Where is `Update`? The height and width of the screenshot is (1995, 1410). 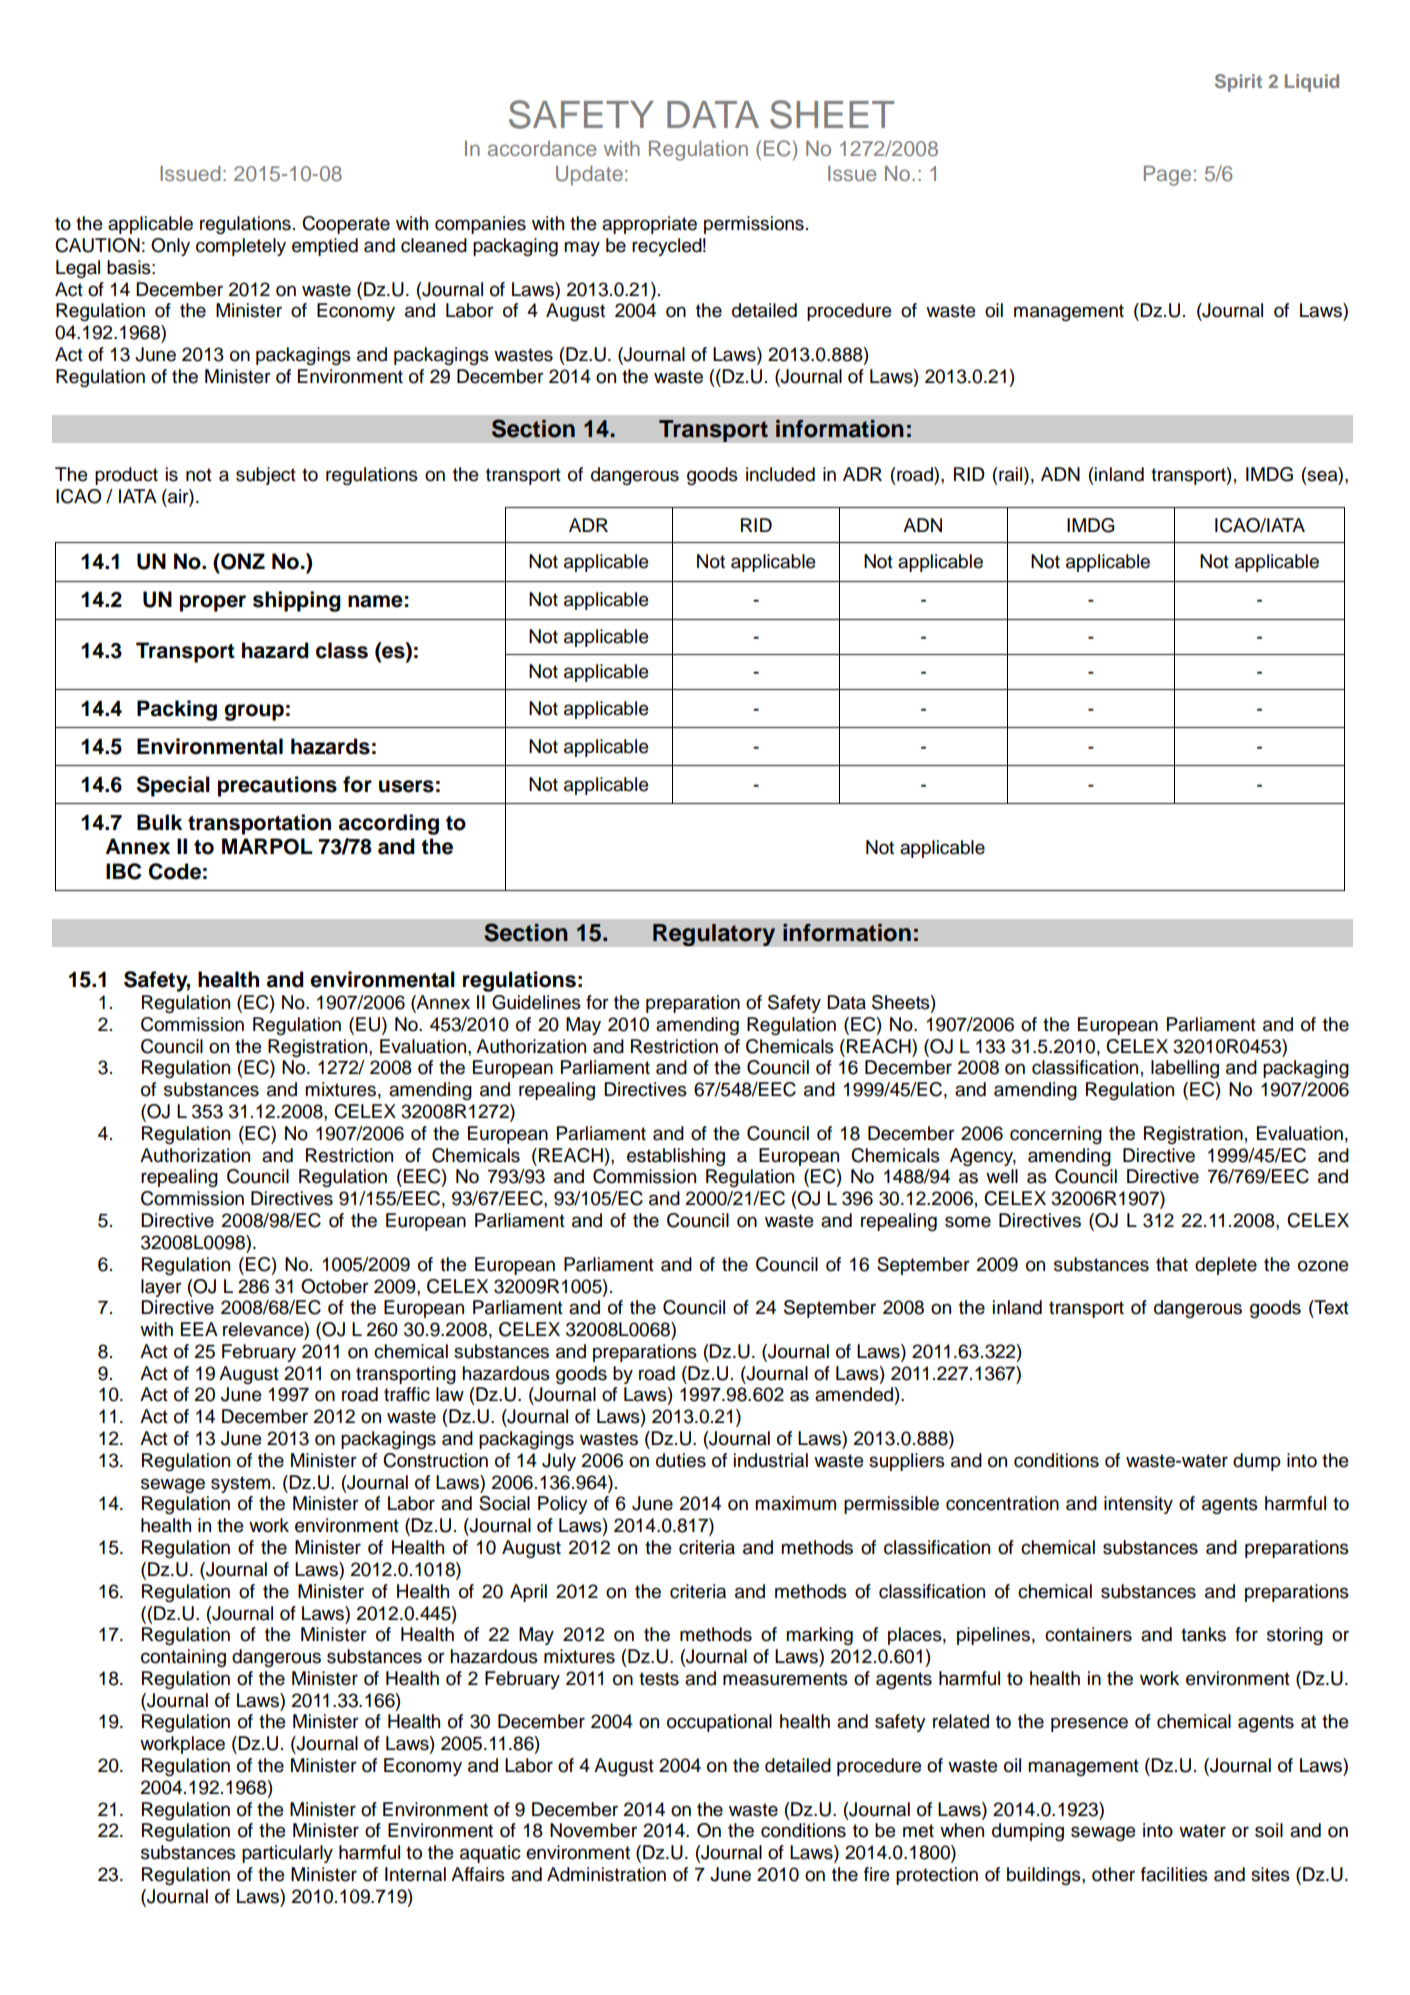 Update is located at coordinates (589, 176).
